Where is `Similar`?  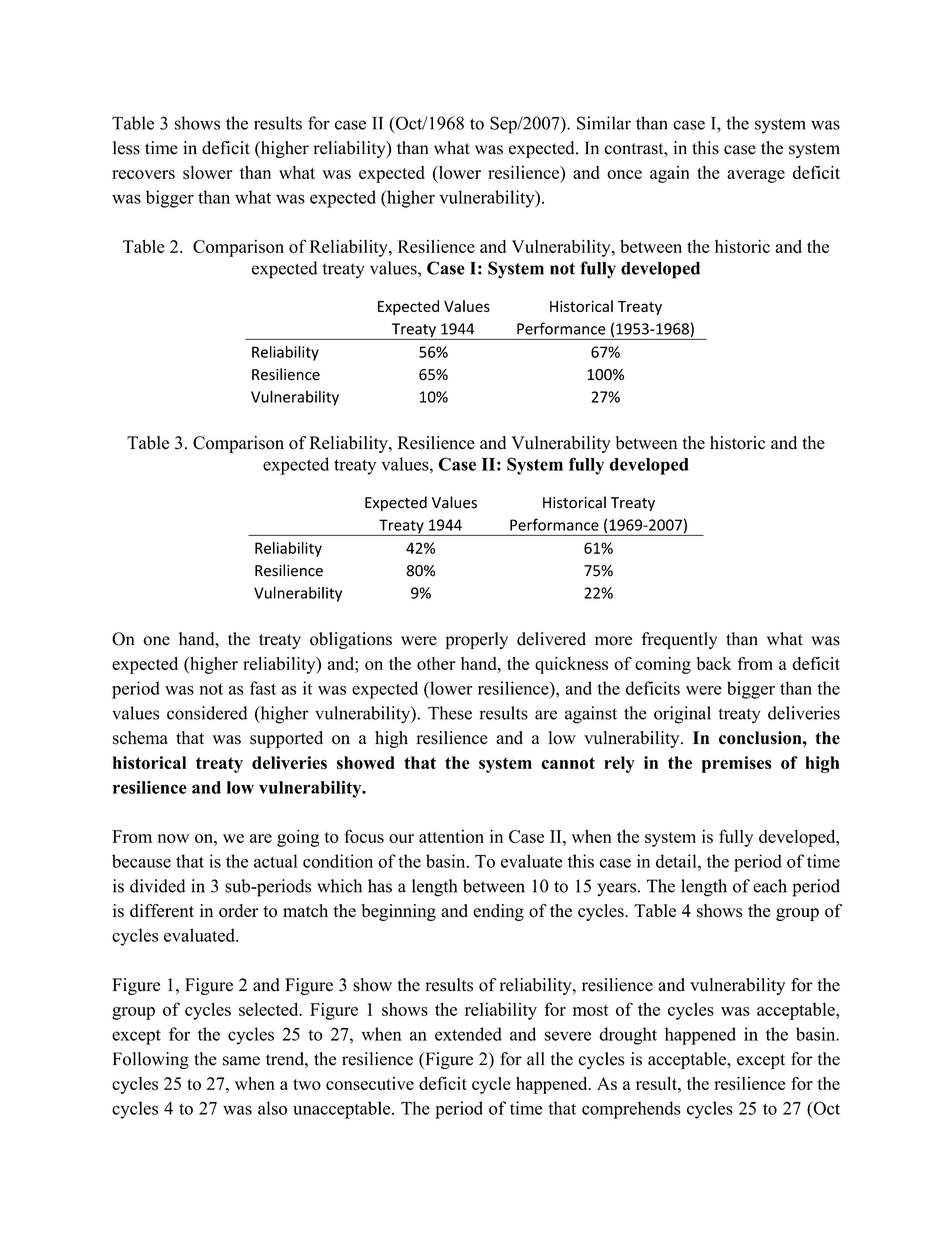 Similar is located at coordinates (604, 123).
